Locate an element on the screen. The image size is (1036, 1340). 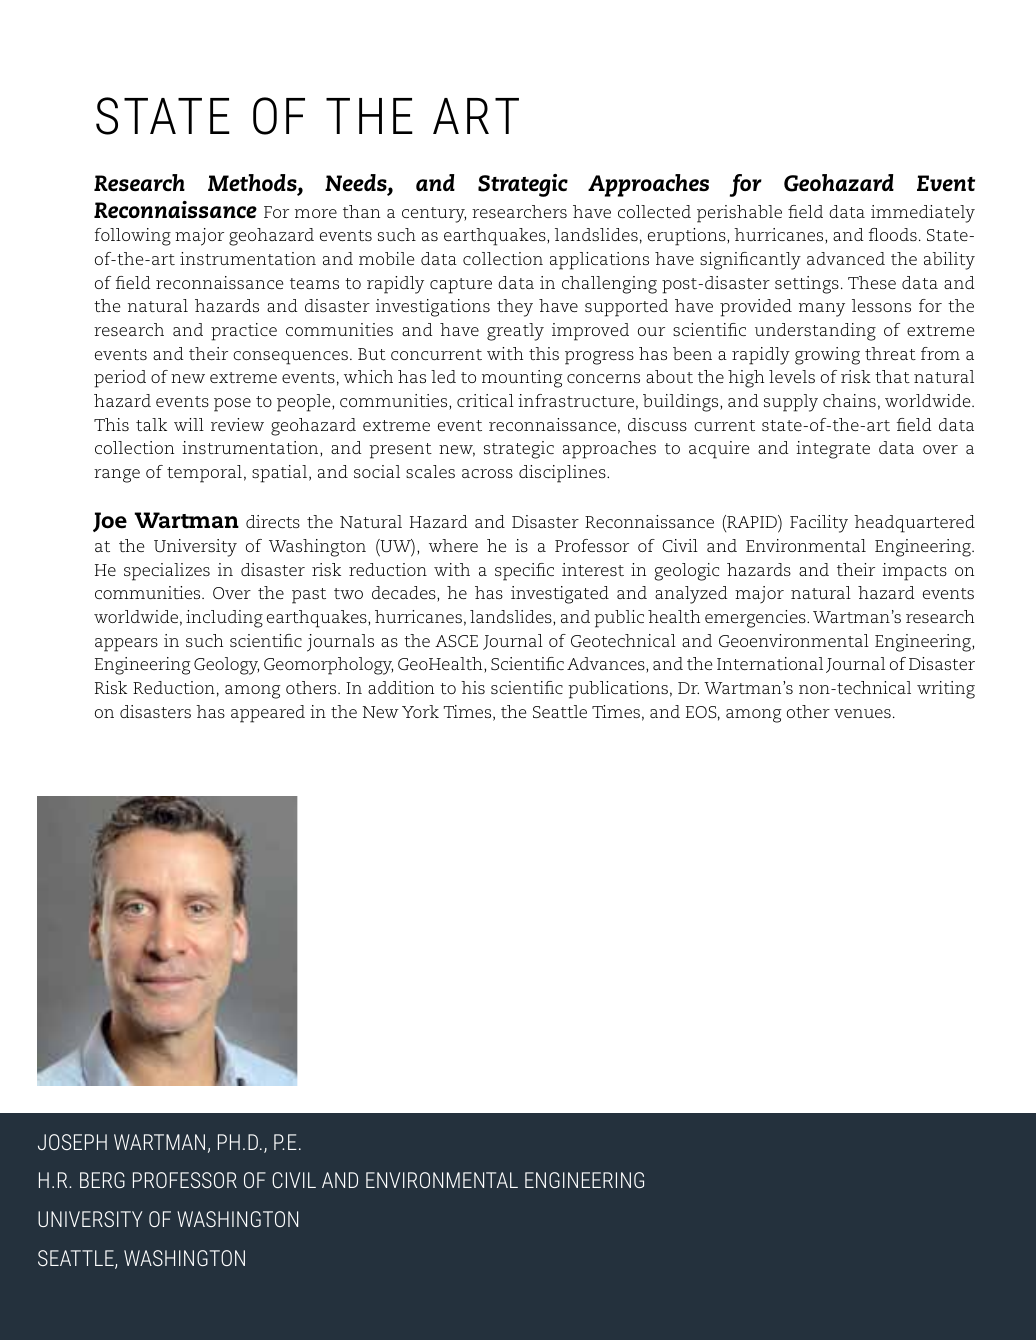
across is located at coordinates (487, 473).
